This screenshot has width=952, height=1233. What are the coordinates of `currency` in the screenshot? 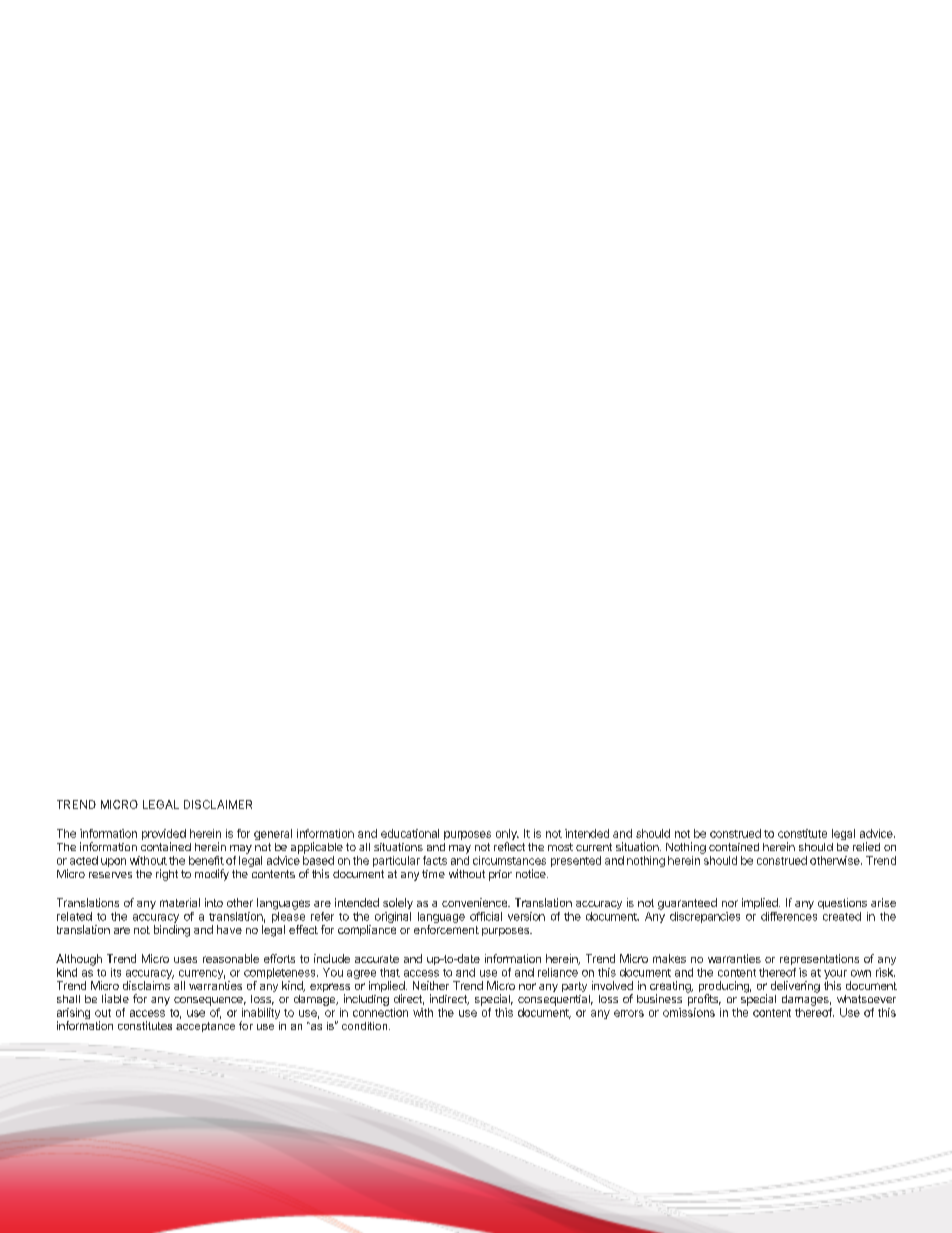 It's located at (202, 974).
